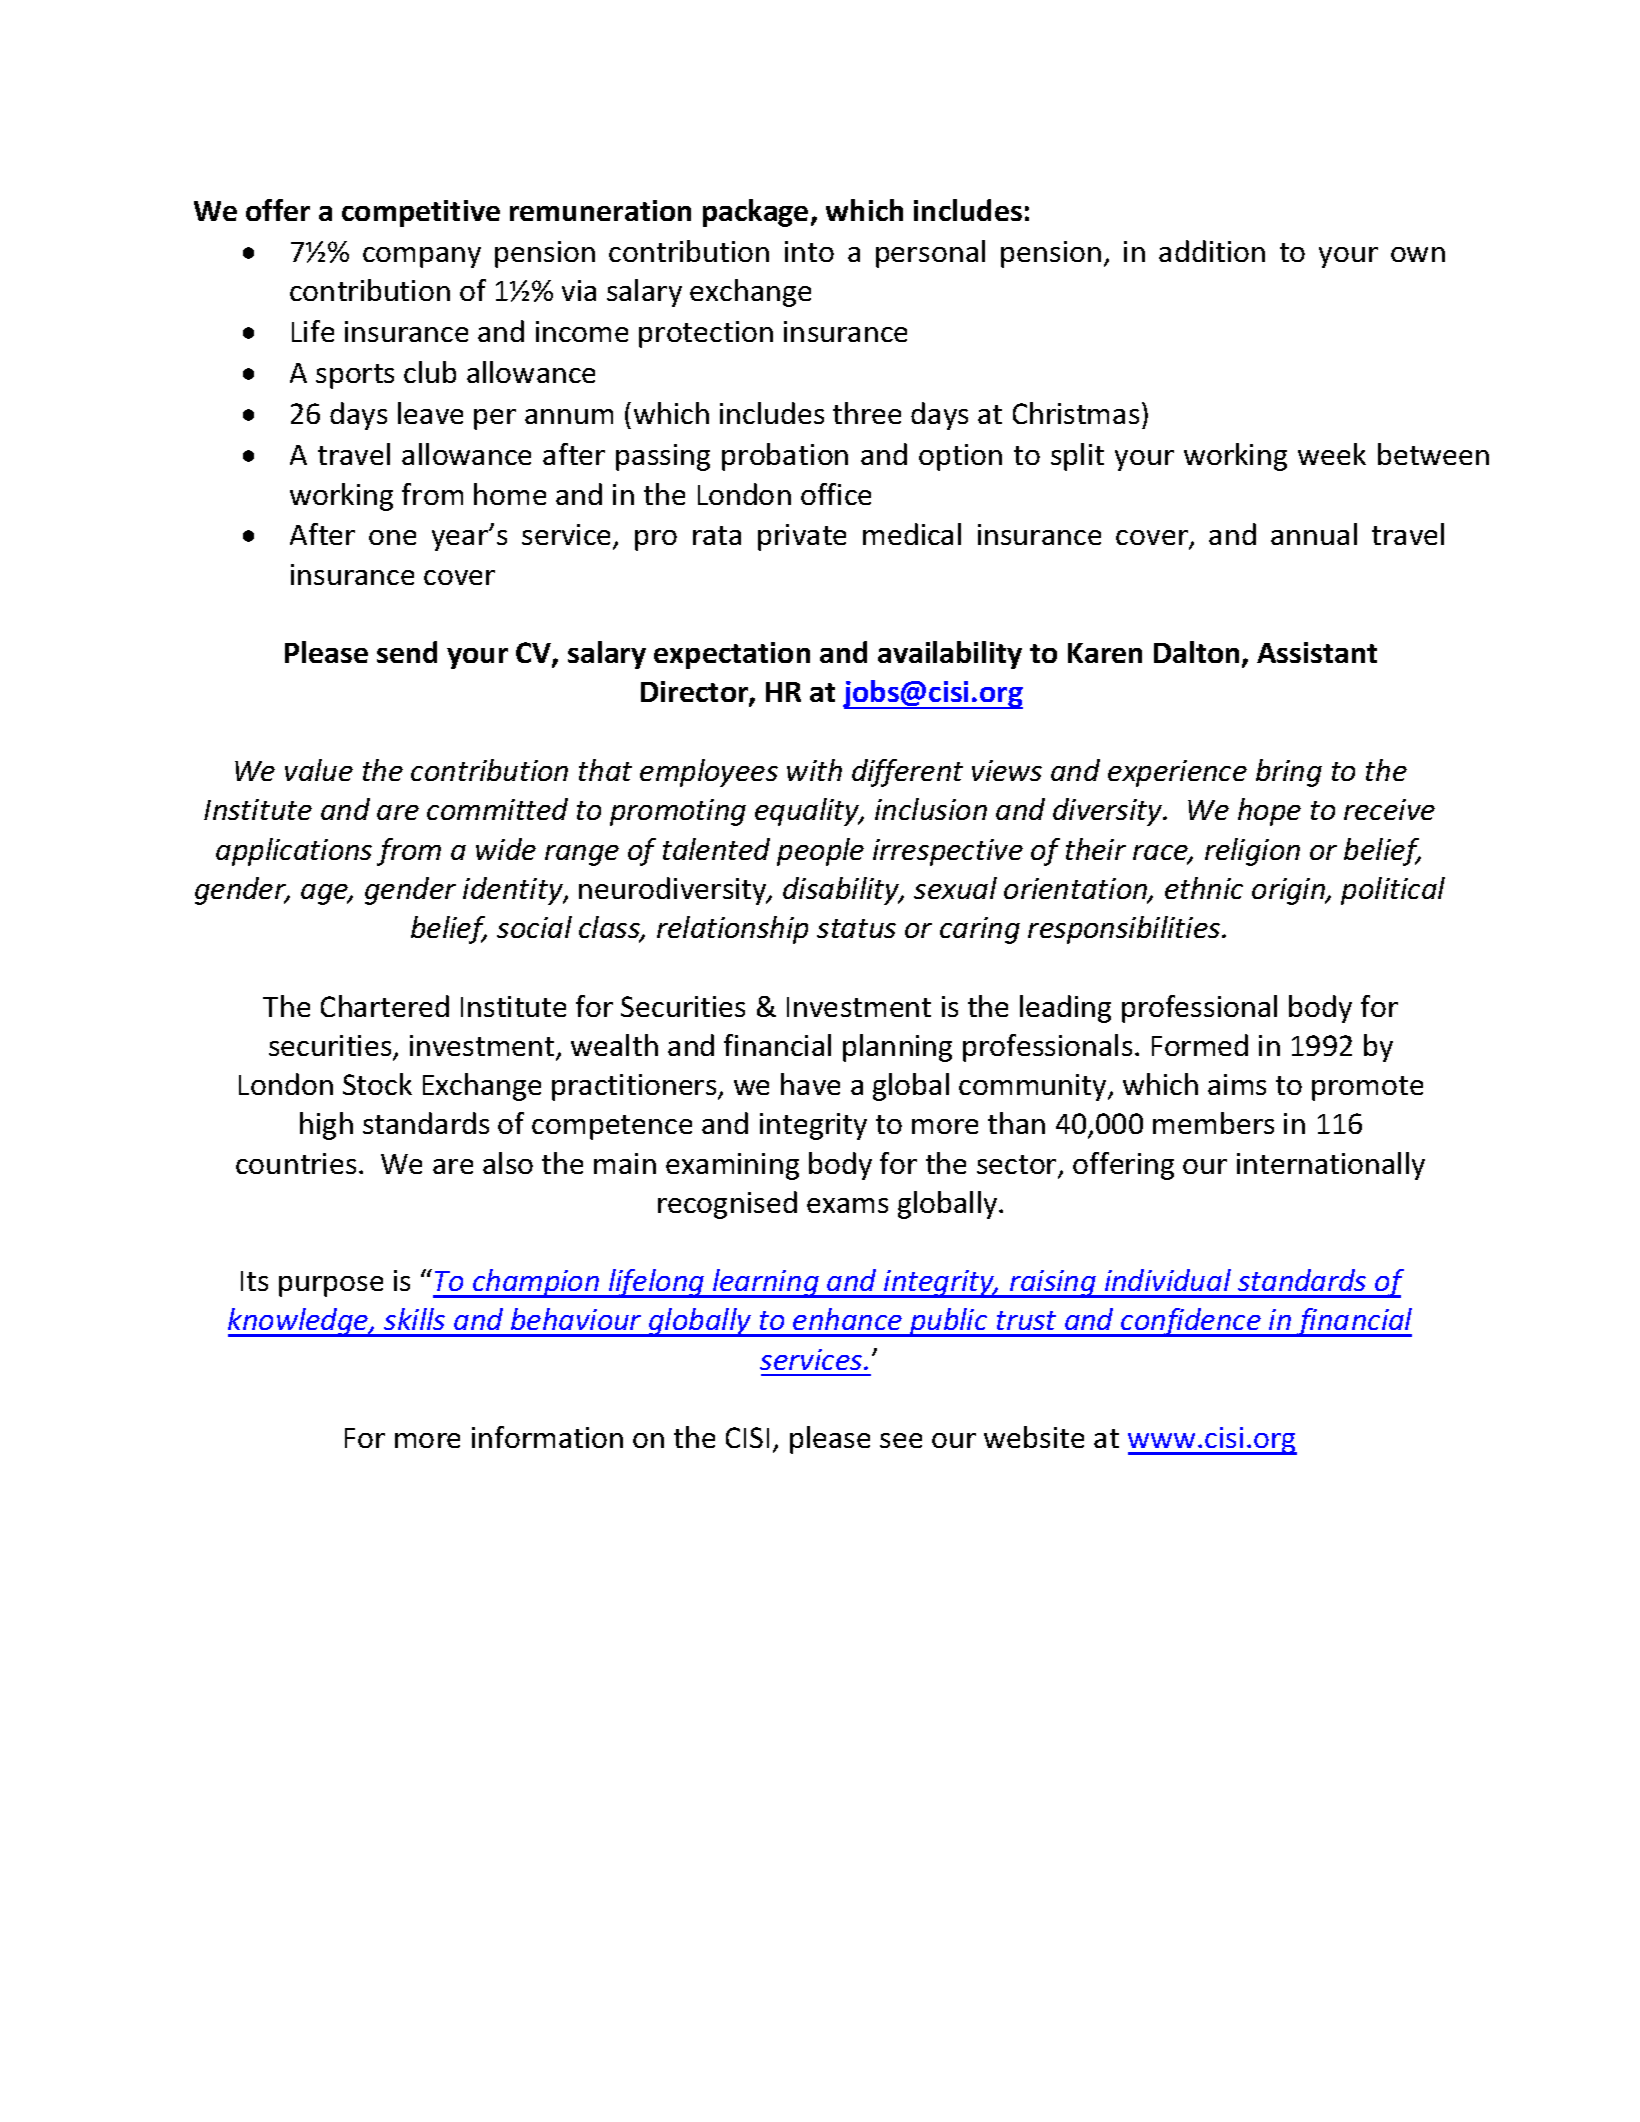 This screenshot has height=2122, width=1640. I want to click on Formed, so click(1200, 1045).
